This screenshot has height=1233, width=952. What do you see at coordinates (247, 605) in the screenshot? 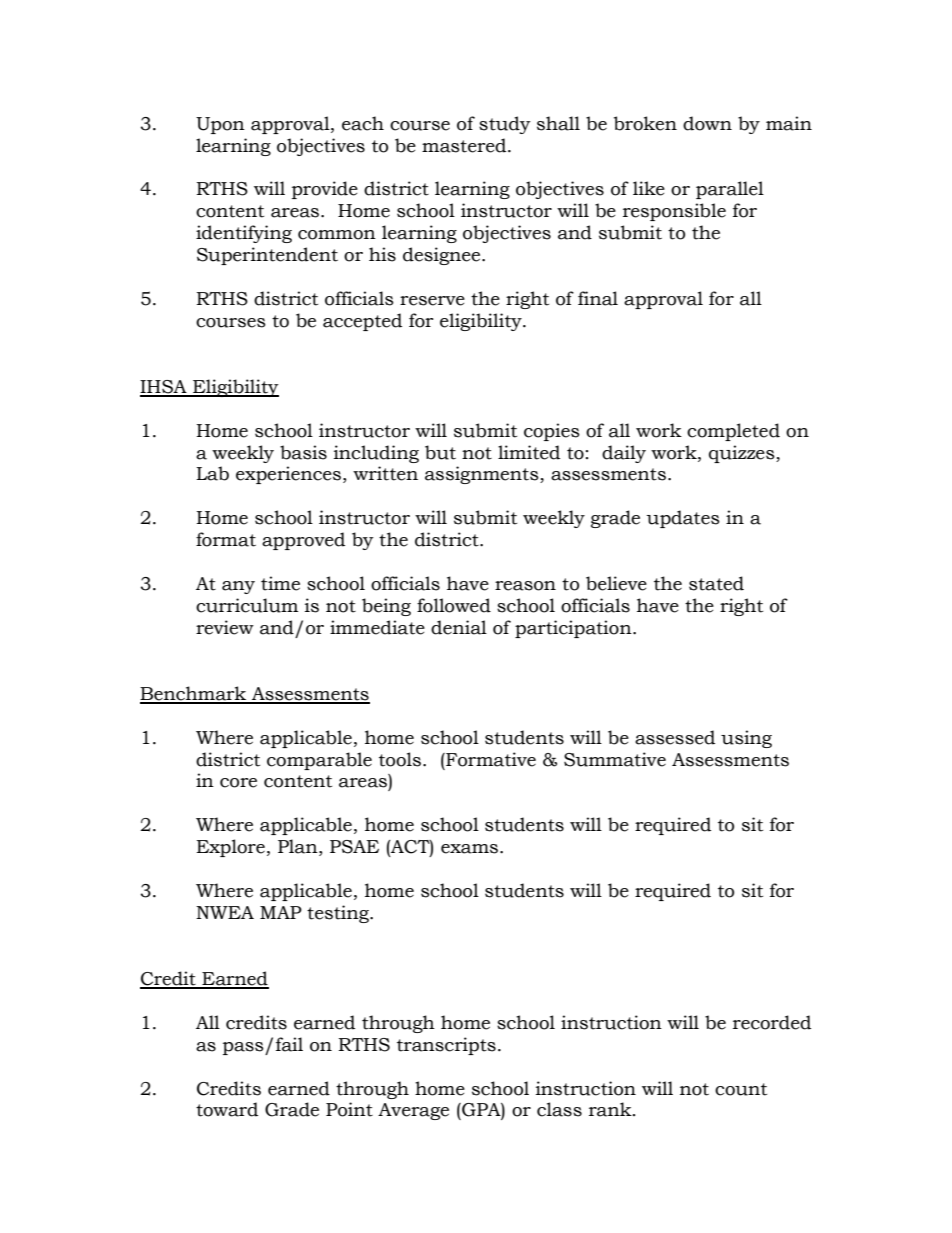
I see `curriculum` at bounding box center [247, 605].
